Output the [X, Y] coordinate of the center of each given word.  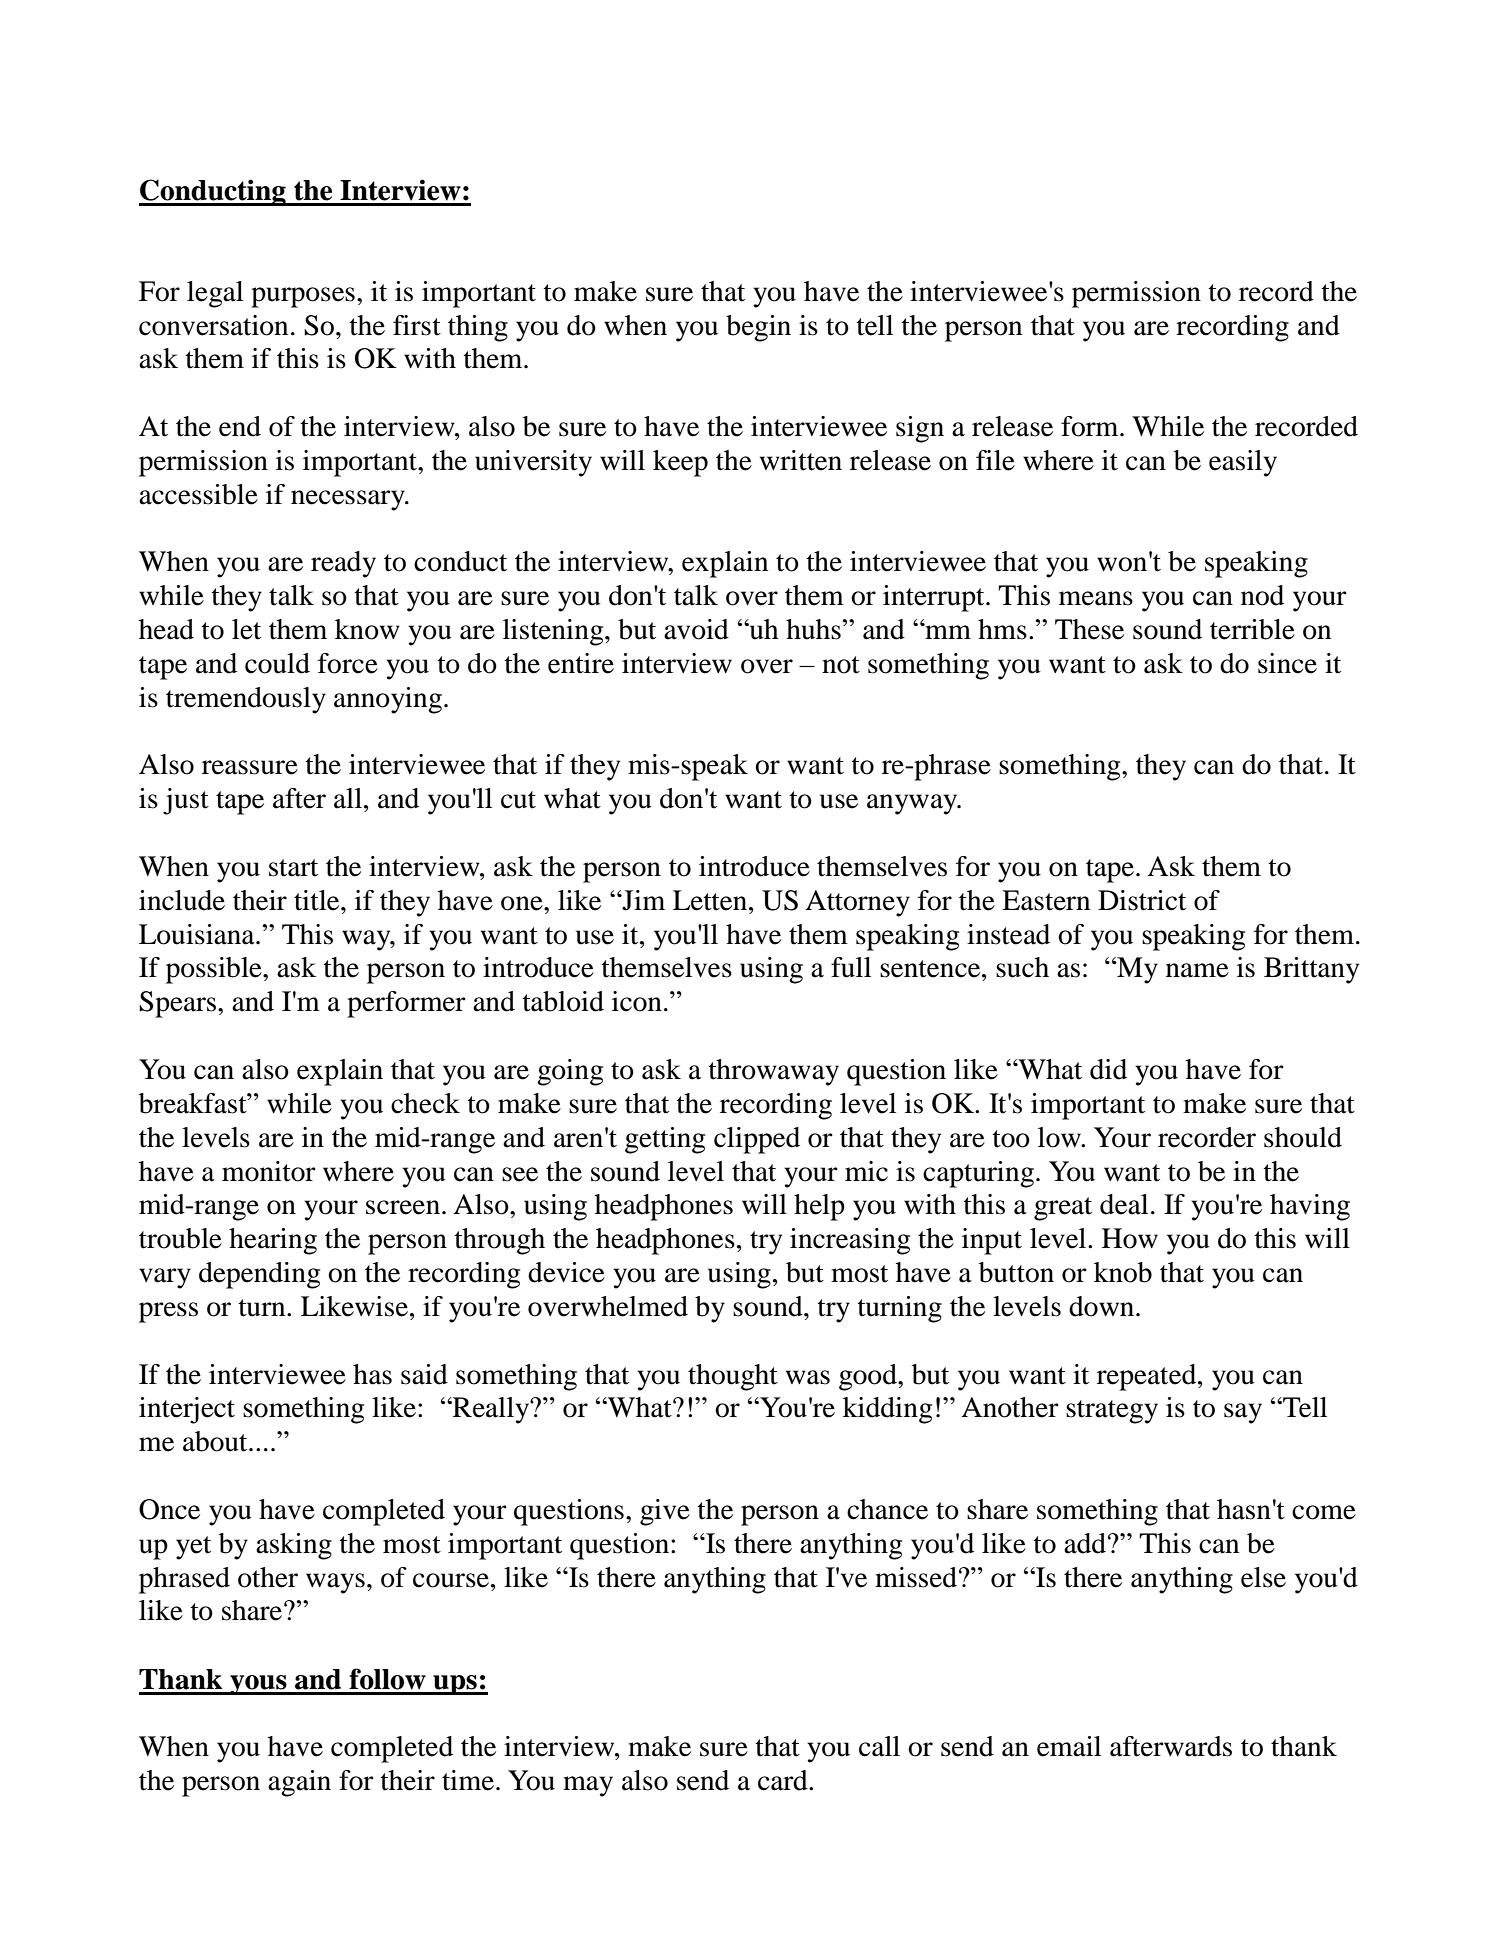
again [299, 1783]
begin [758, 328]
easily [1243, 463]
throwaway [773, 1072]
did [1108, 1069]
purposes [303, 297]
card [784, 1780]
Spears [177, 1004]
